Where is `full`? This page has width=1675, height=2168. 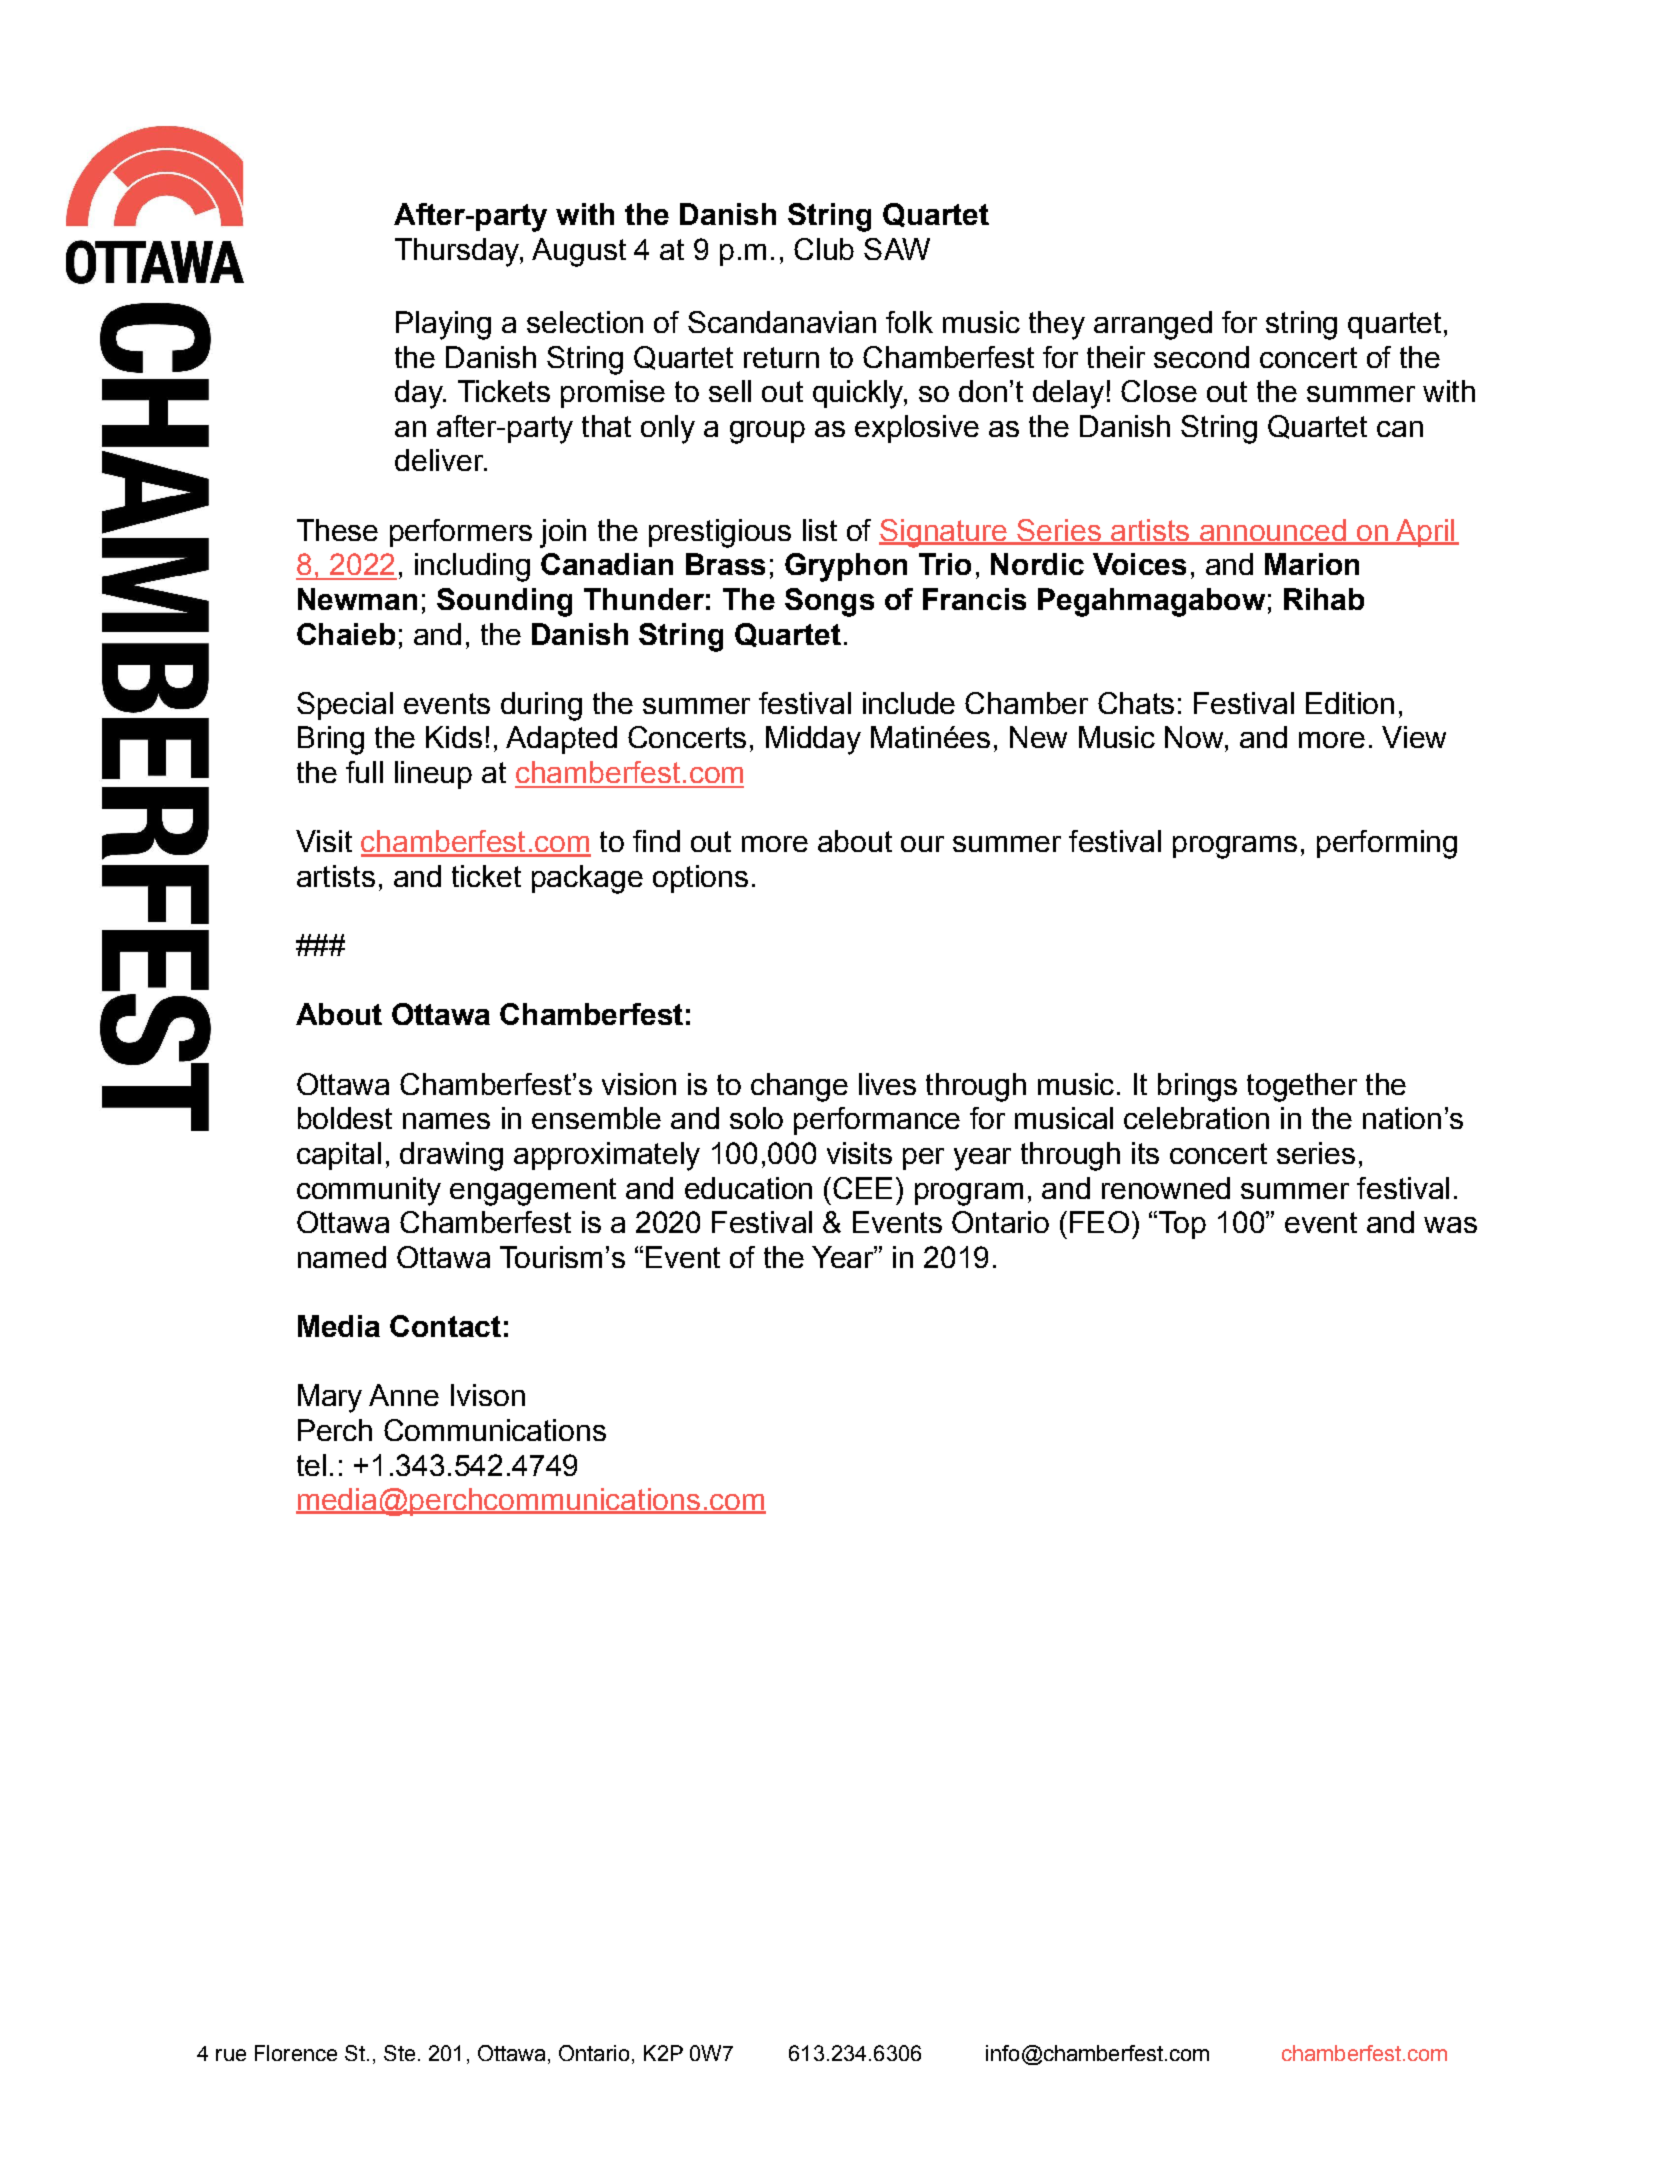 full is located at coordinates (364, 772).
